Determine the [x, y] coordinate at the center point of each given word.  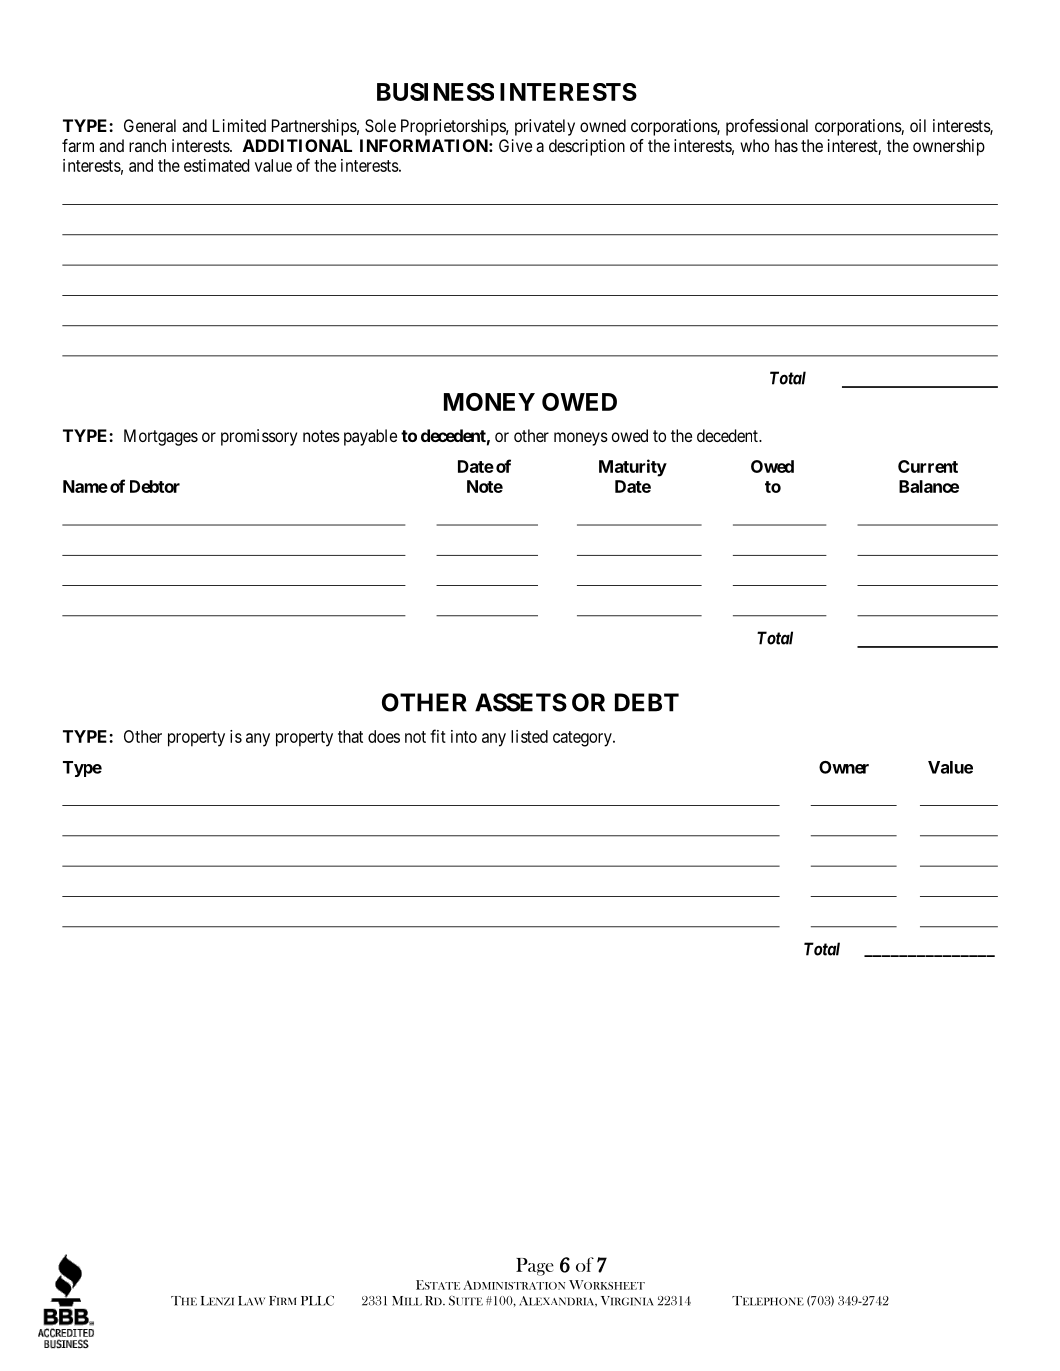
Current [928, 466]
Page [535, 1267]
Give [515, 145]
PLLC [317, 1300]
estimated [217, 165]
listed [529, 736]
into [464, 736]
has [786, 145]
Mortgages [161, 437]
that [350, 736]
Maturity [633, 468]
